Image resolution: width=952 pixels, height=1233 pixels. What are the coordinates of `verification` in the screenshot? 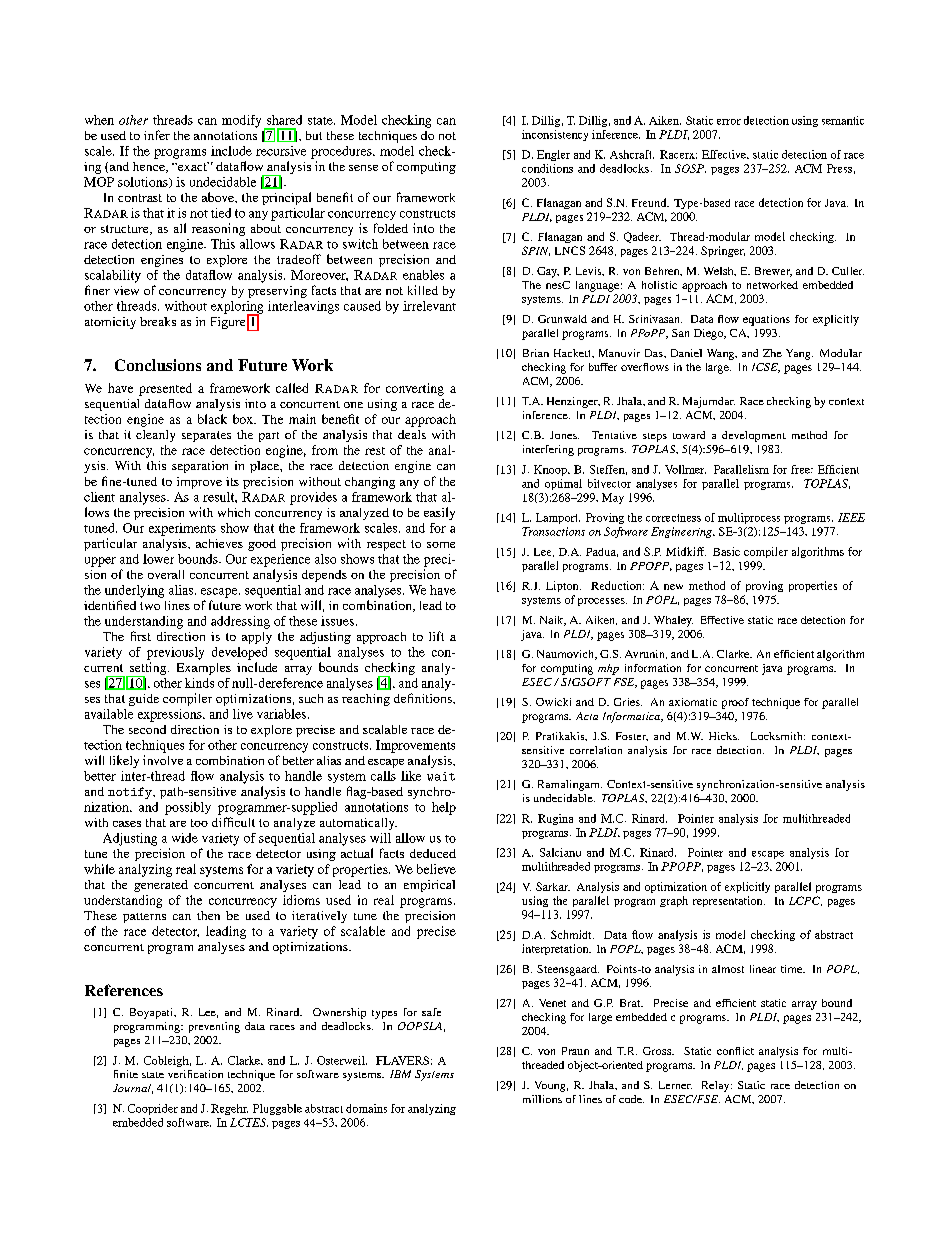 It's located at (195, 1074).
